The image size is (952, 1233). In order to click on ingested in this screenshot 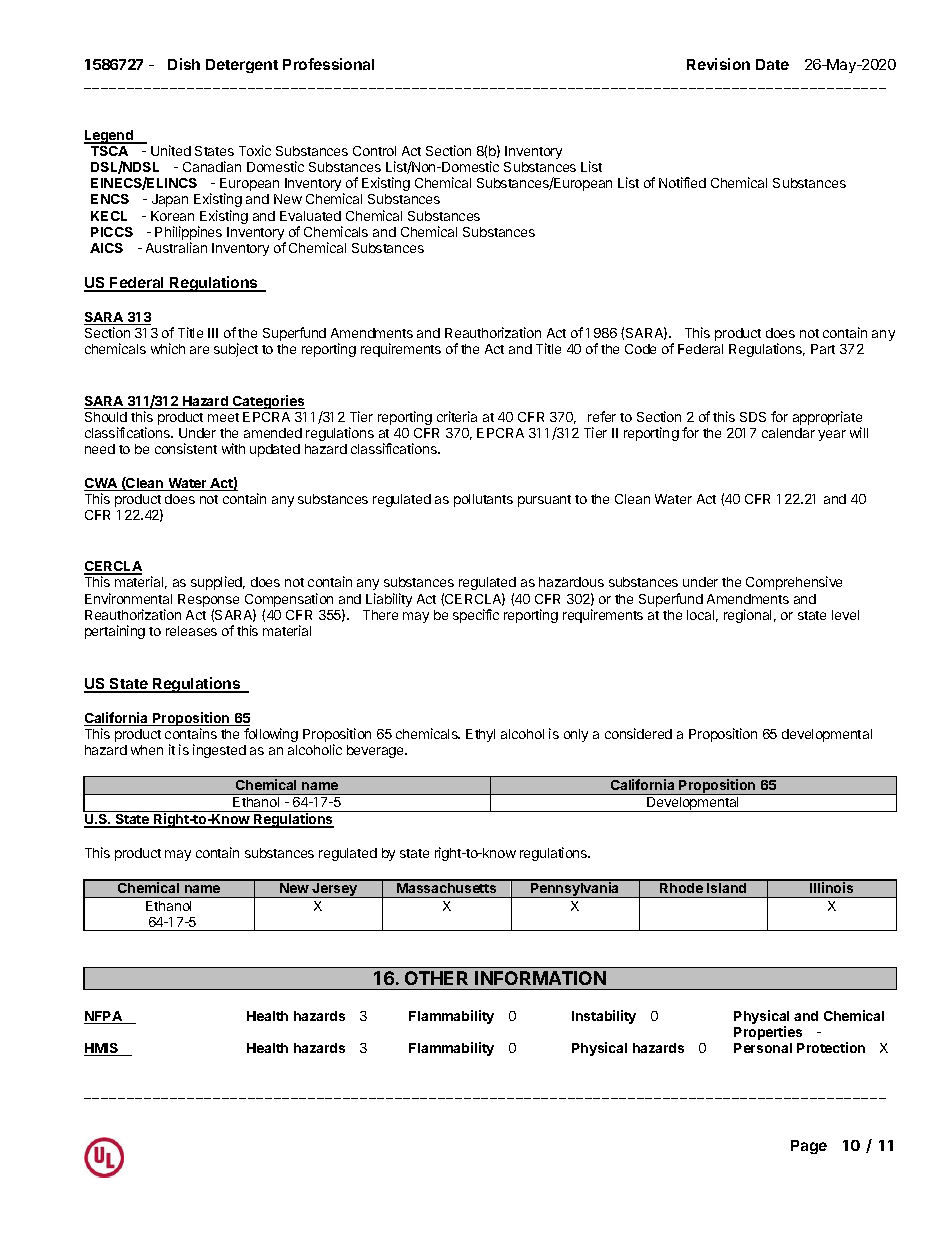, I will do `click(219, 751)`.
